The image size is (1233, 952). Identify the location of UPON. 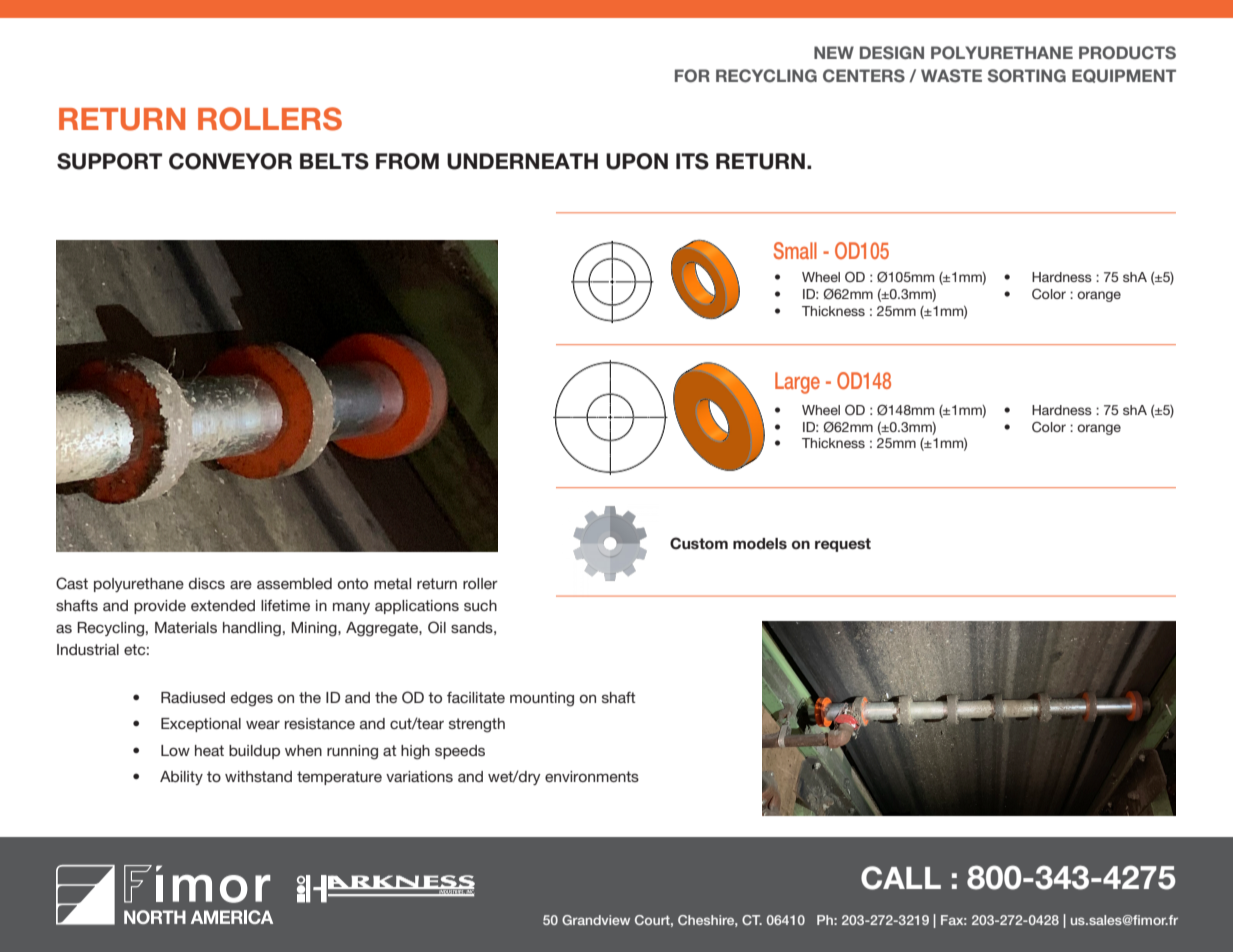
(637, 161).
